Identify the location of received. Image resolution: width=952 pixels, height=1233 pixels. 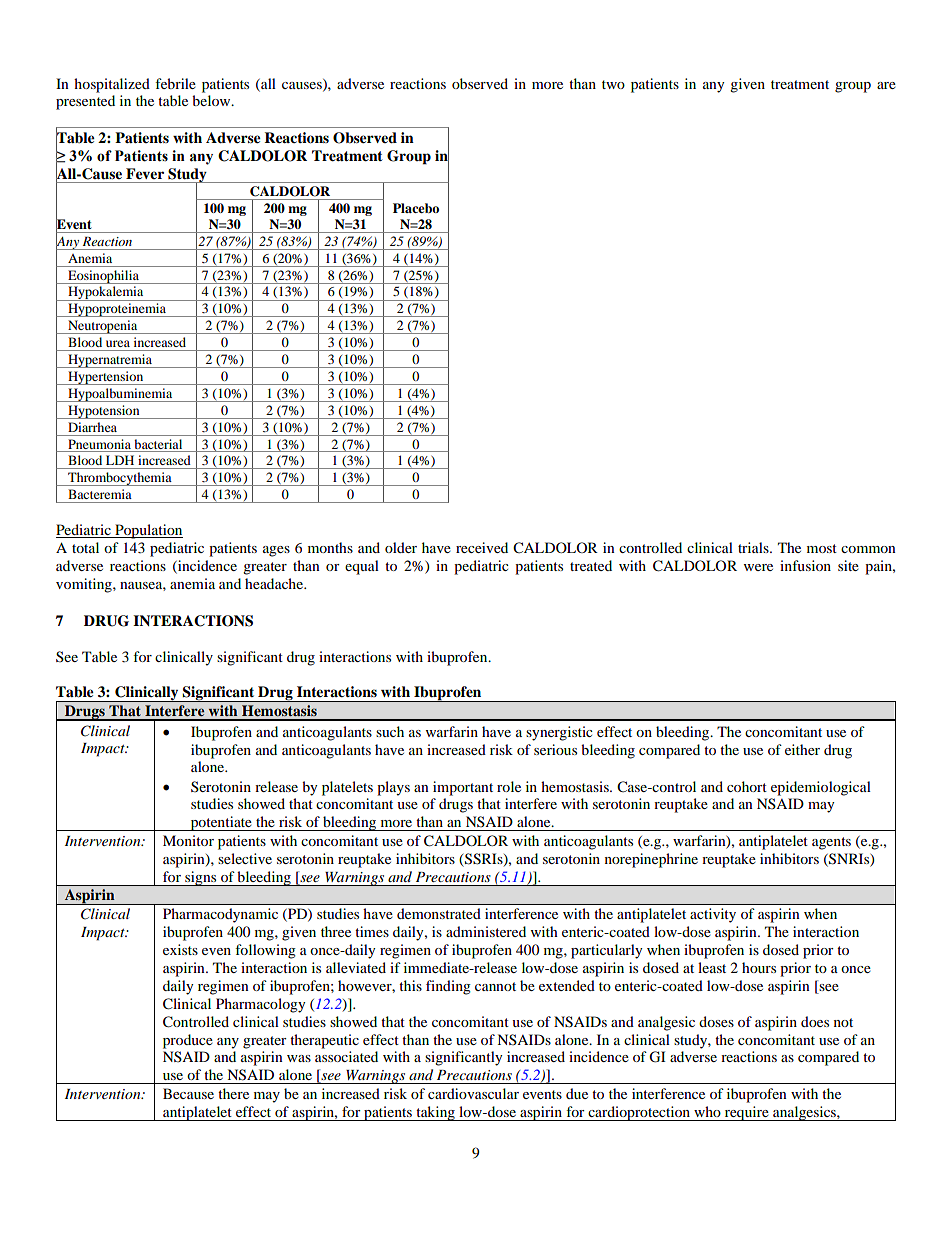
(482, 547).
